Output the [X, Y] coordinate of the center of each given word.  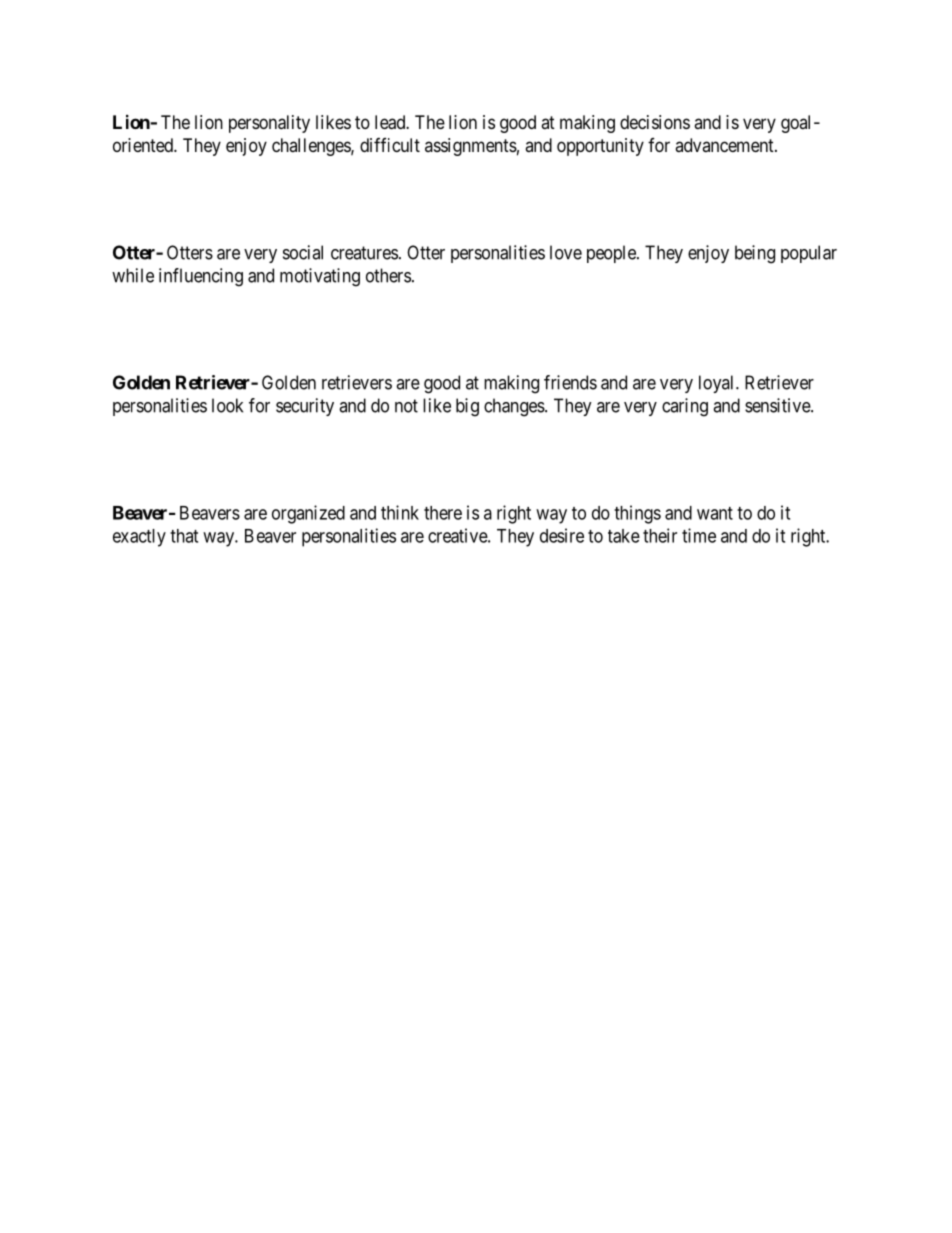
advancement [725, 145]
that [184, 536]
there [443, 513]
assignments [471, 147]
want [715, 513]
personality [269, 124]
